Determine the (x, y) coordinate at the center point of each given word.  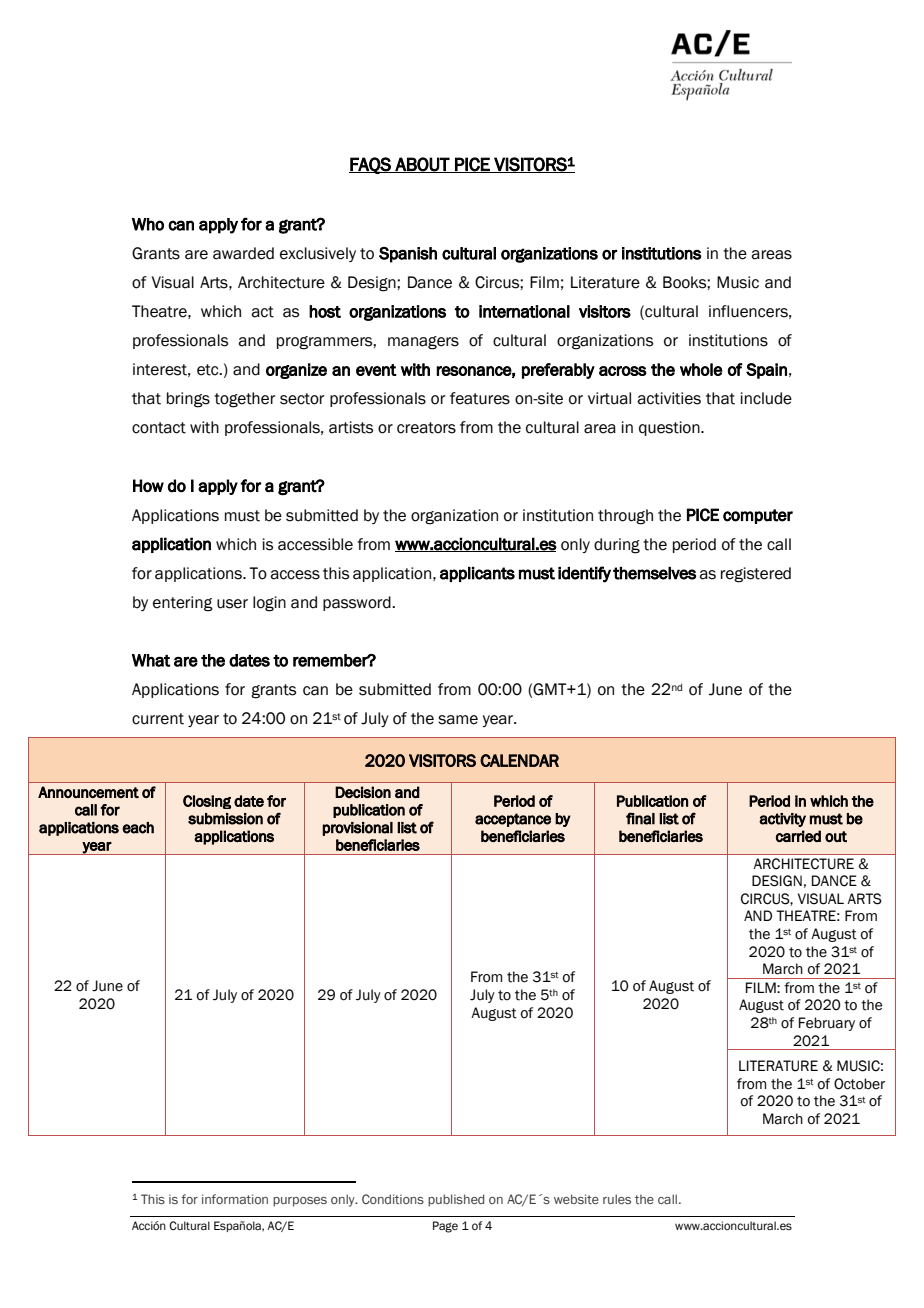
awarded (243, 253)
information (235, 1199)
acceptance (513, 820)
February (827, 1024)
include (766, 398)
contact (159, 428)
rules (617, 1199)
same (458, 720)
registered (756, 575)
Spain (766, 371)
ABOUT (422, 165)
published (456, 1200)
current (158, 719)
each (138, 828)
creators (426, 428)
